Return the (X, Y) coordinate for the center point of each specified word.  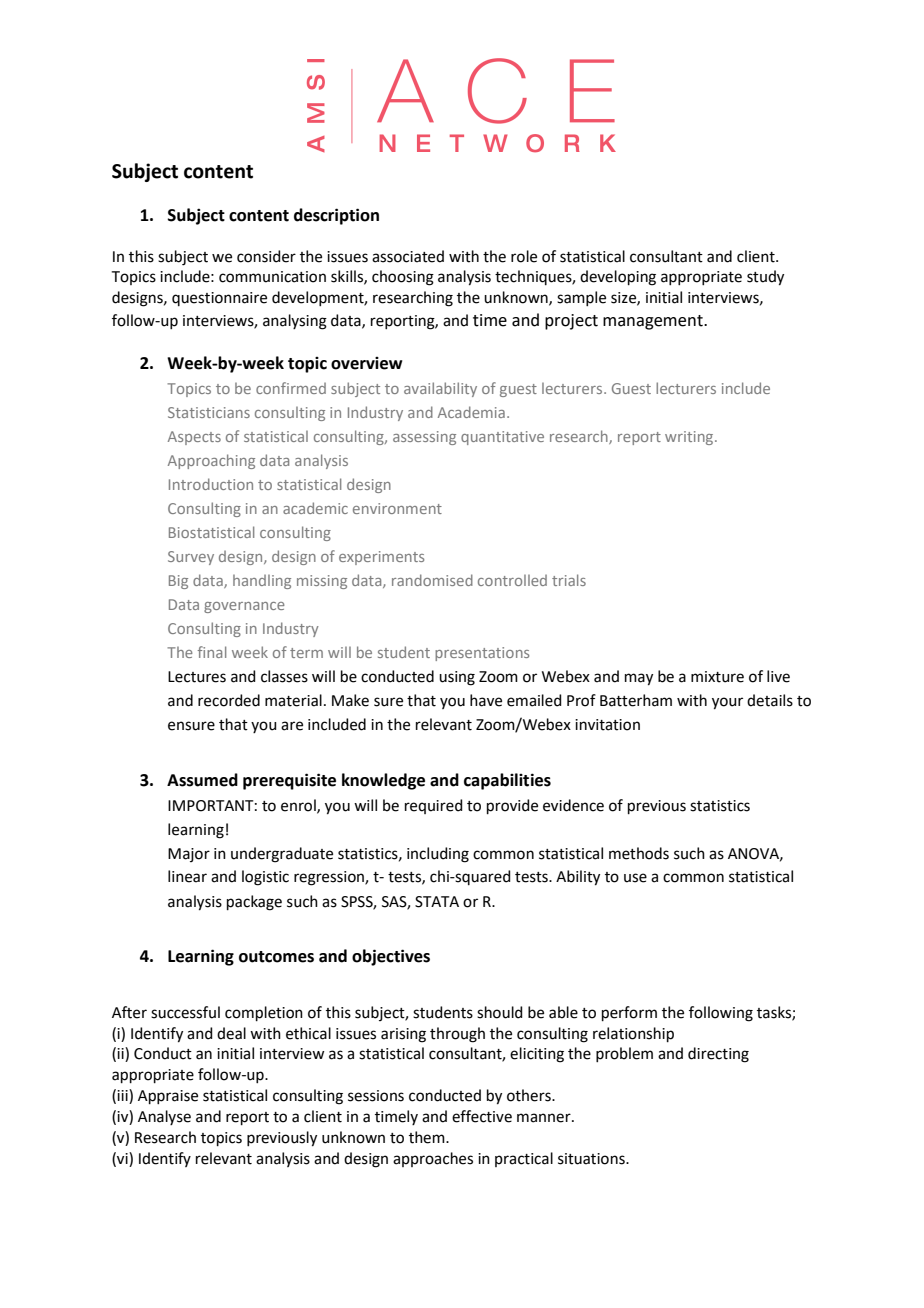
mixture (717, 677)
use (635, 878)
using (457, 678)
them (428, 1137)
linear (187, 876)
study (765, 278)
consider (266, 256)
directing (718, 1055)
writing (690, 438)
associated (408, 256)
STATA (437, 902)
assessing (424, 438)
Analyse (164, 1117)
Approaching (211, 461)
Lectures (197, 677)
